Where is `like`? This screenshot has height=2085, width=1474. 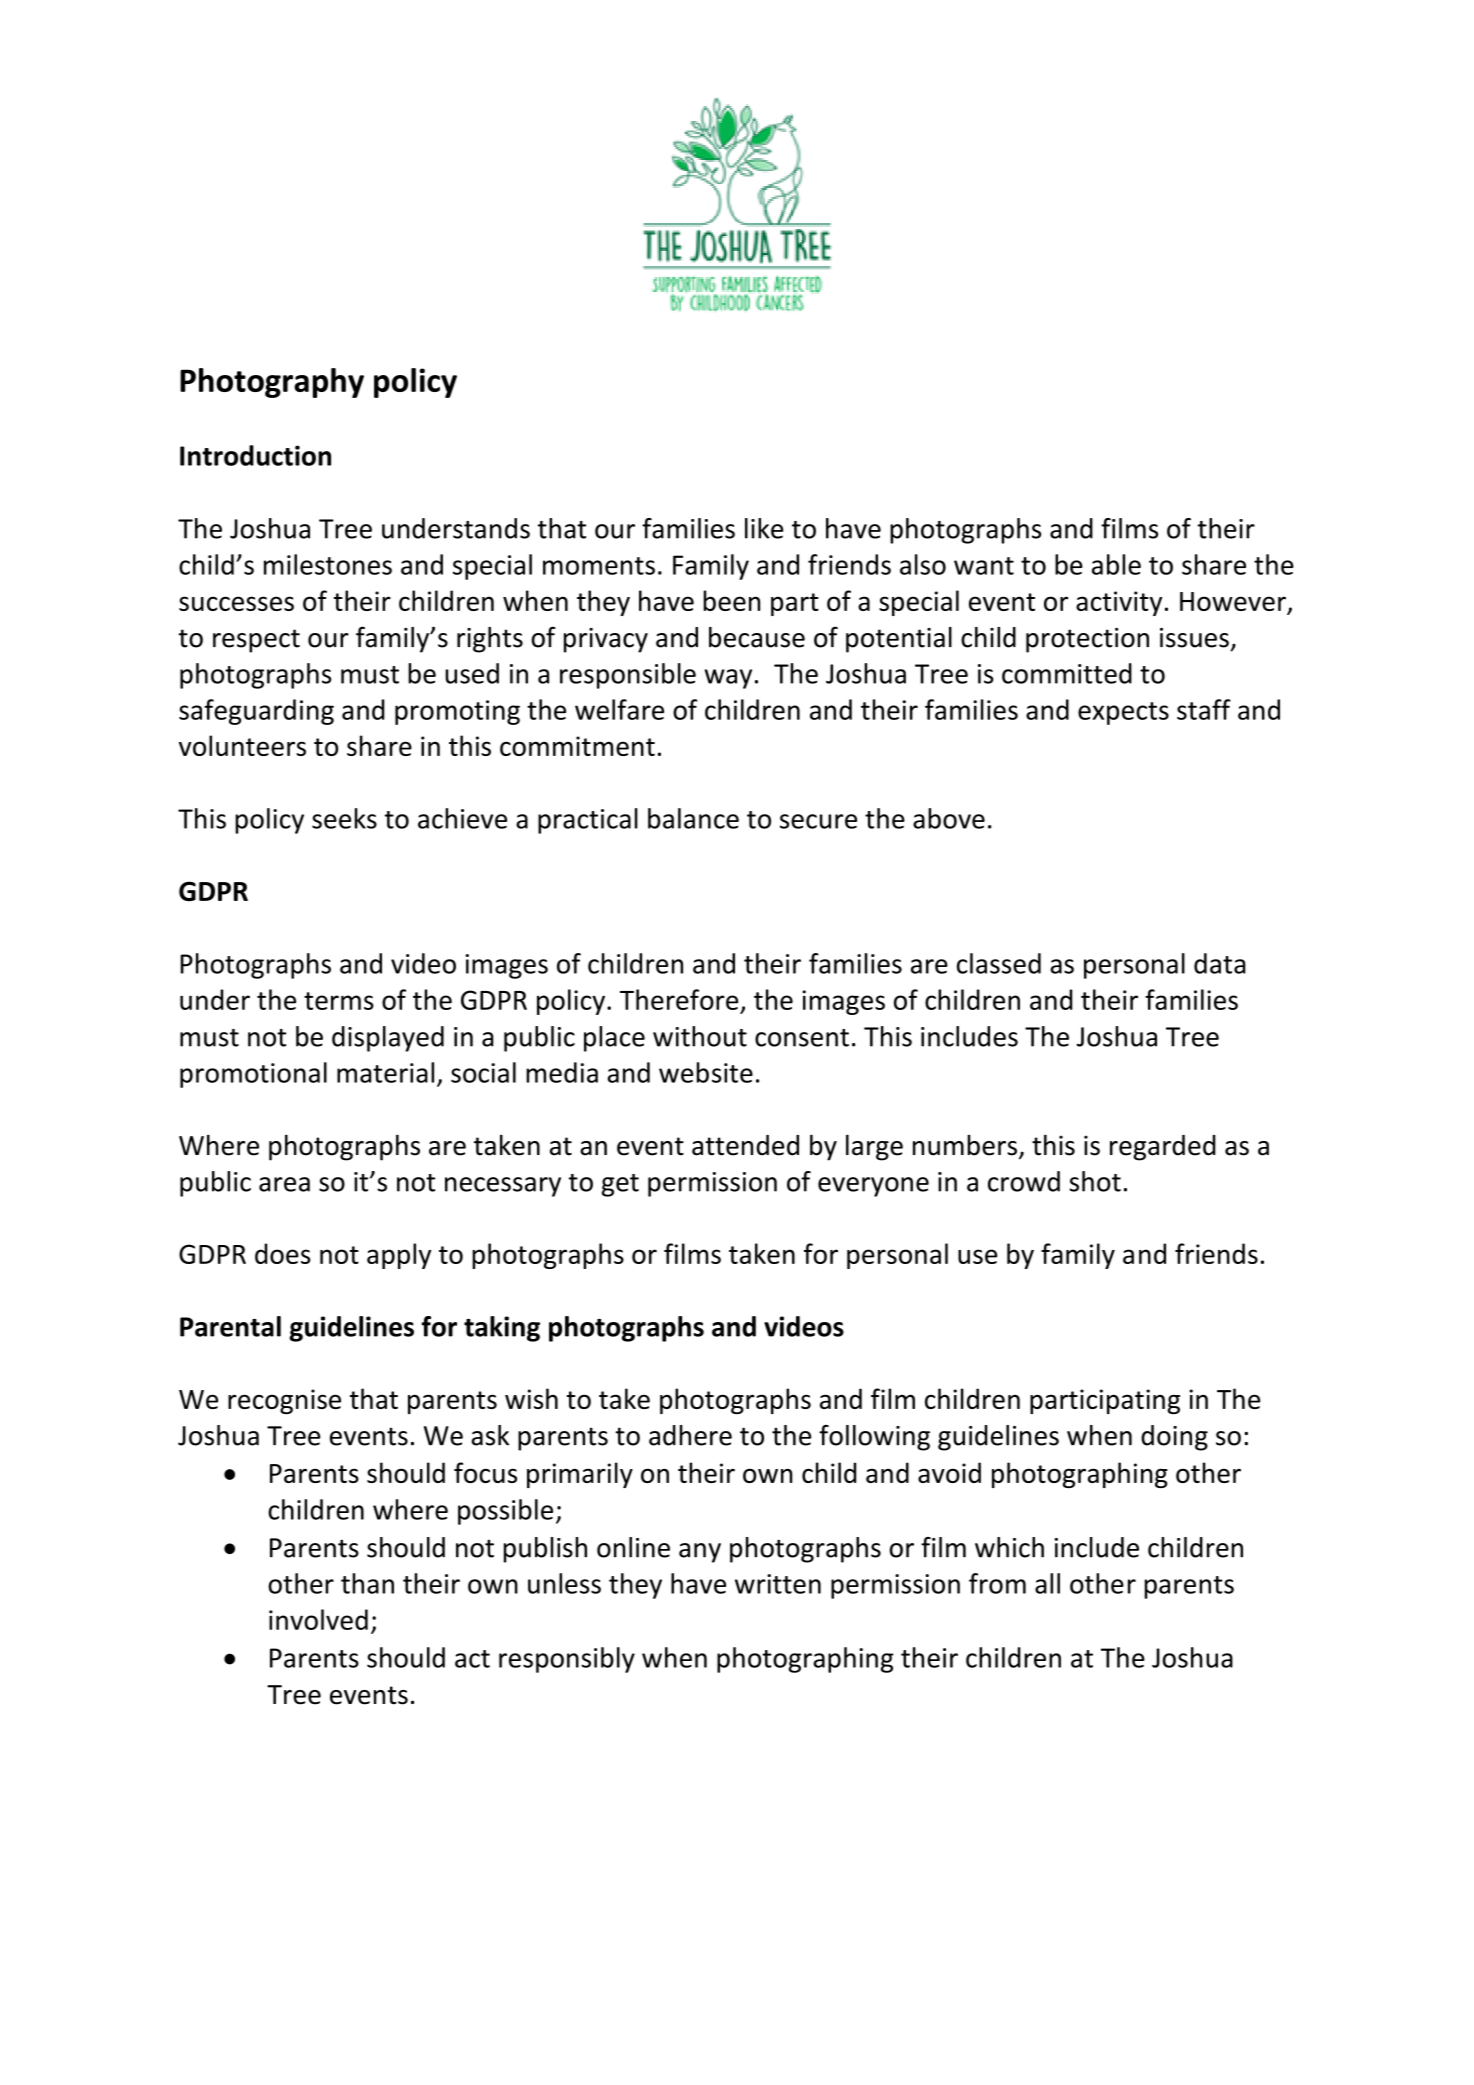
like is located at coordinates (764, 528).
